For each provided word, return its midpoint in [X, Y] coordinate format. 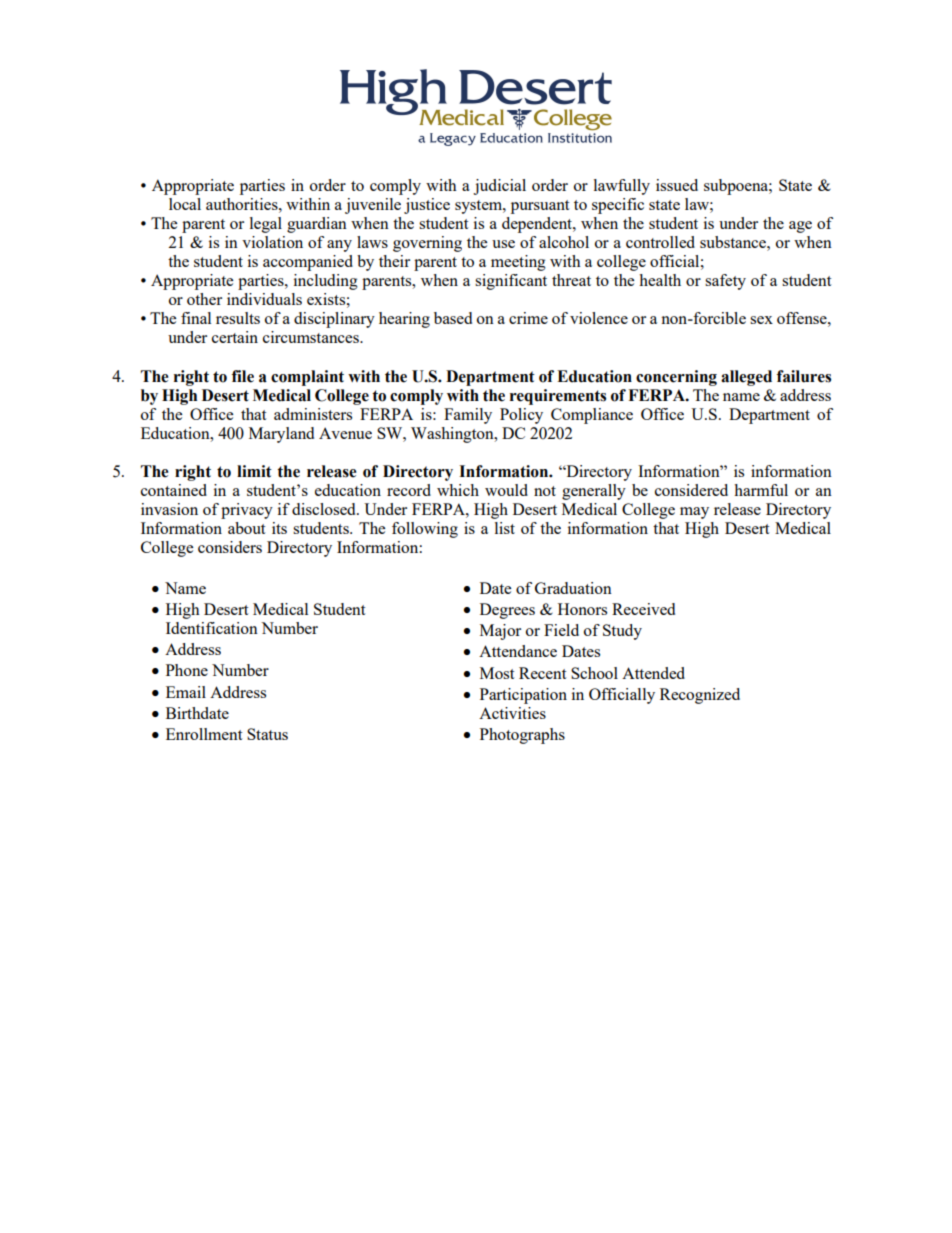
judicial [499, 187]
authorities [243, 204]
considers [230, 547]
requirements [558, 397]
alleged [746, 378]
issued [677, 185]
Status [267, 734]
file [243, 376]
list [505, 528]
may [694, 513]
